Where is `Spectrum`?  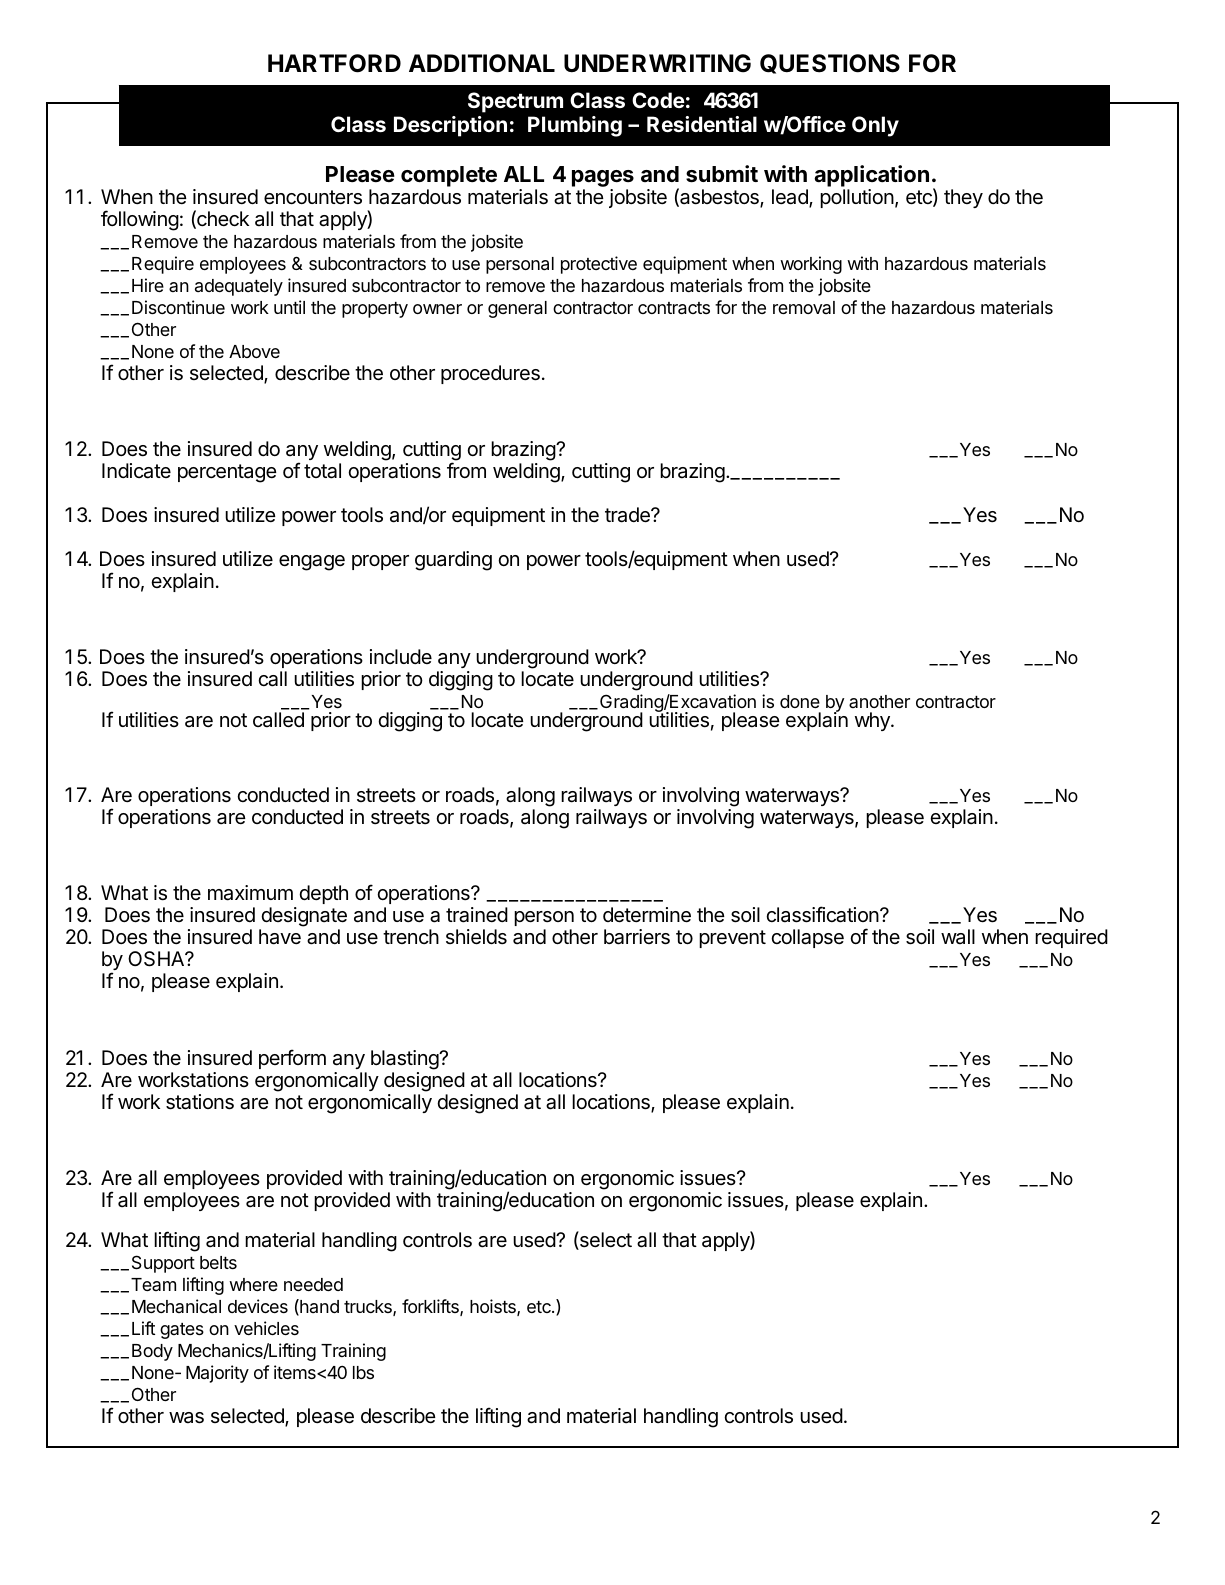 Spectrum is located at coordinates (515, 102).
